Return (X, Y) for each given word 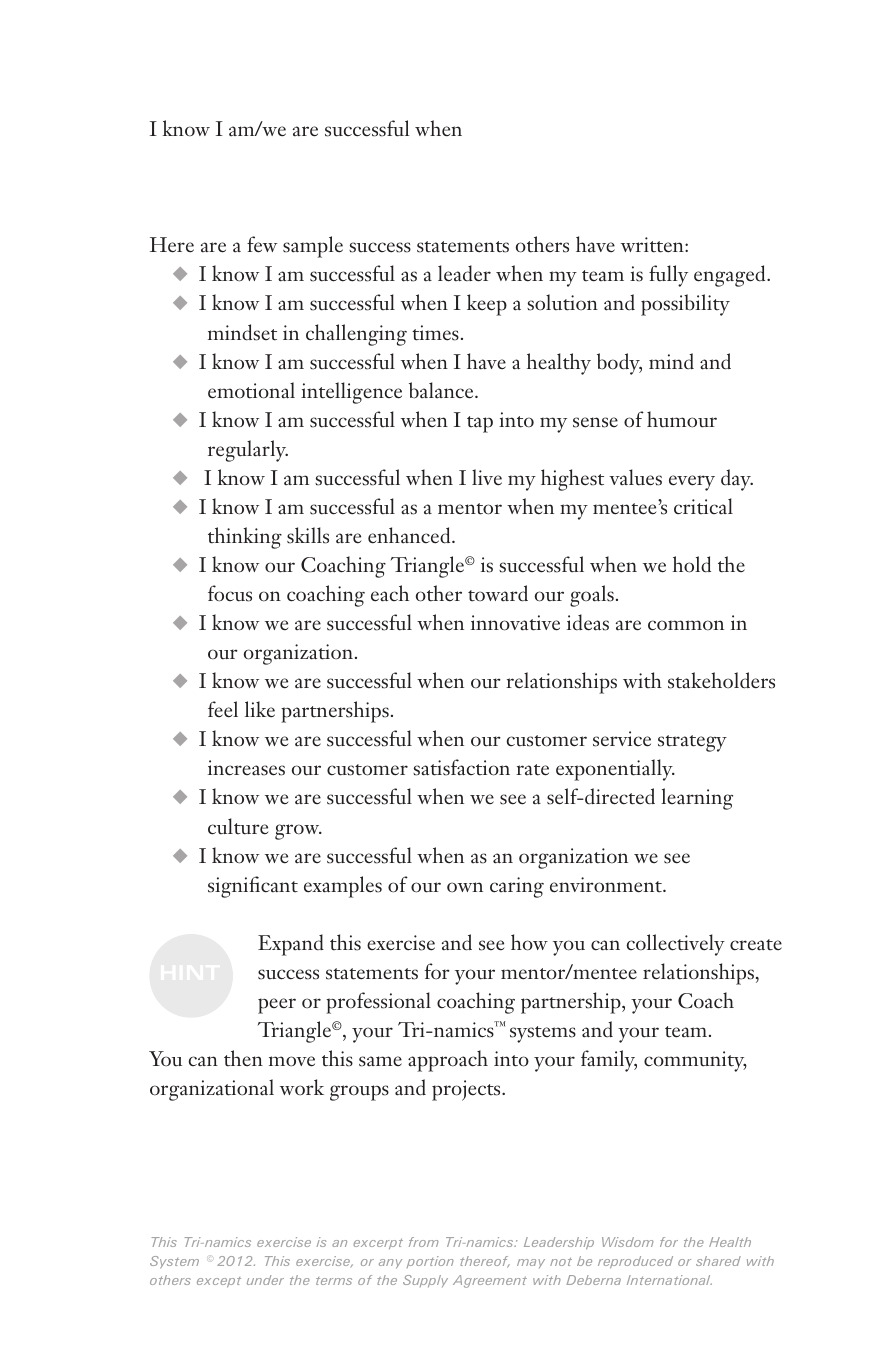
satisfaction (461, 767)
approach (448, 1061)
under (265, 1280)
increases (246, 768)
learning (697, 799)
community (695, 1061)
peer (277, 1006)
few (262, 244)
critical (703, 506)
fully (668, 276)
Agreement (490, 1281)
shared (718, 1261)
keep (487, 305)
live (487, 477)
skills (308, 535)
